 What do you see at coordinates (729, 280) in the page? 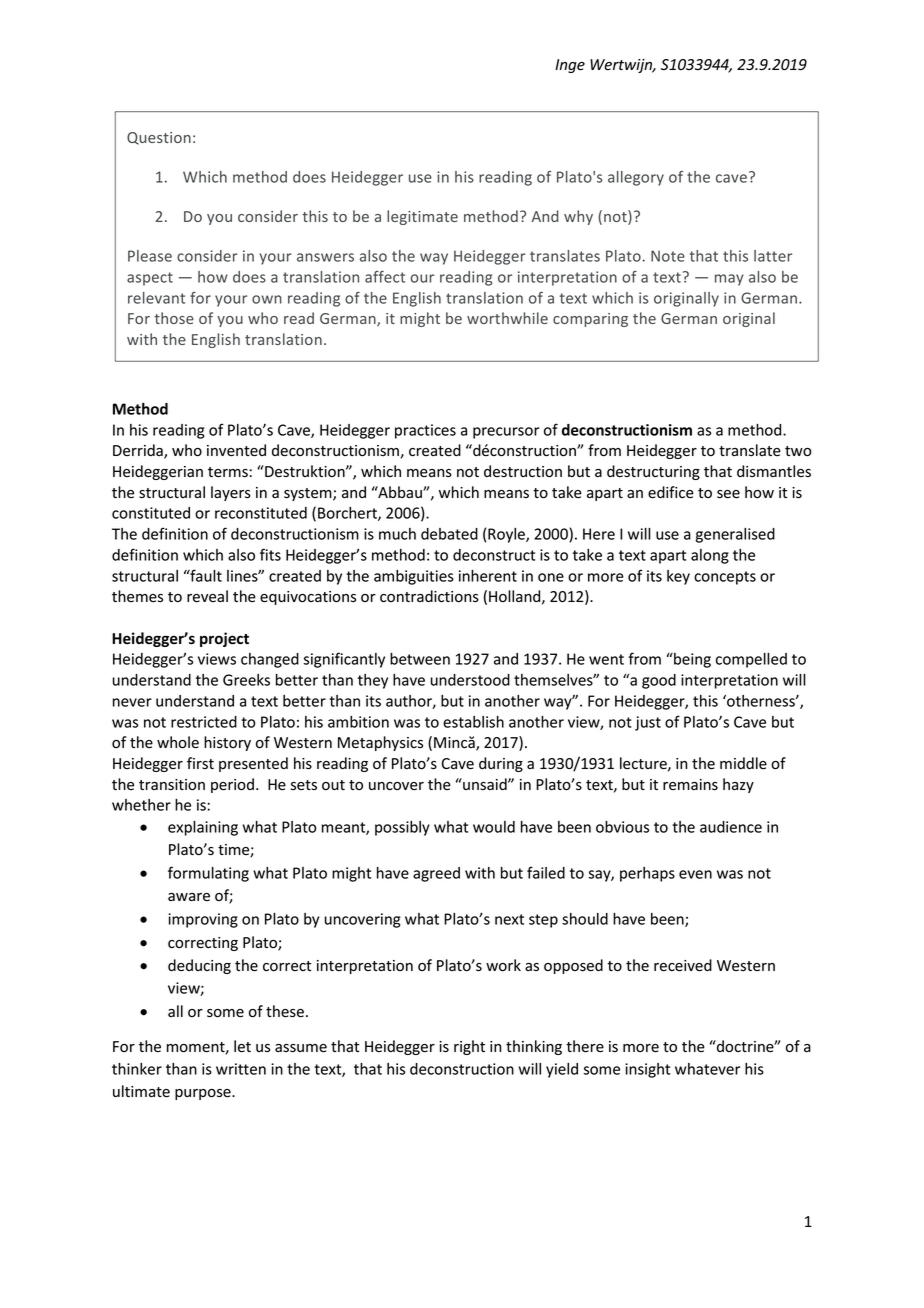
I see `may` at bounding box center [729, 280].
